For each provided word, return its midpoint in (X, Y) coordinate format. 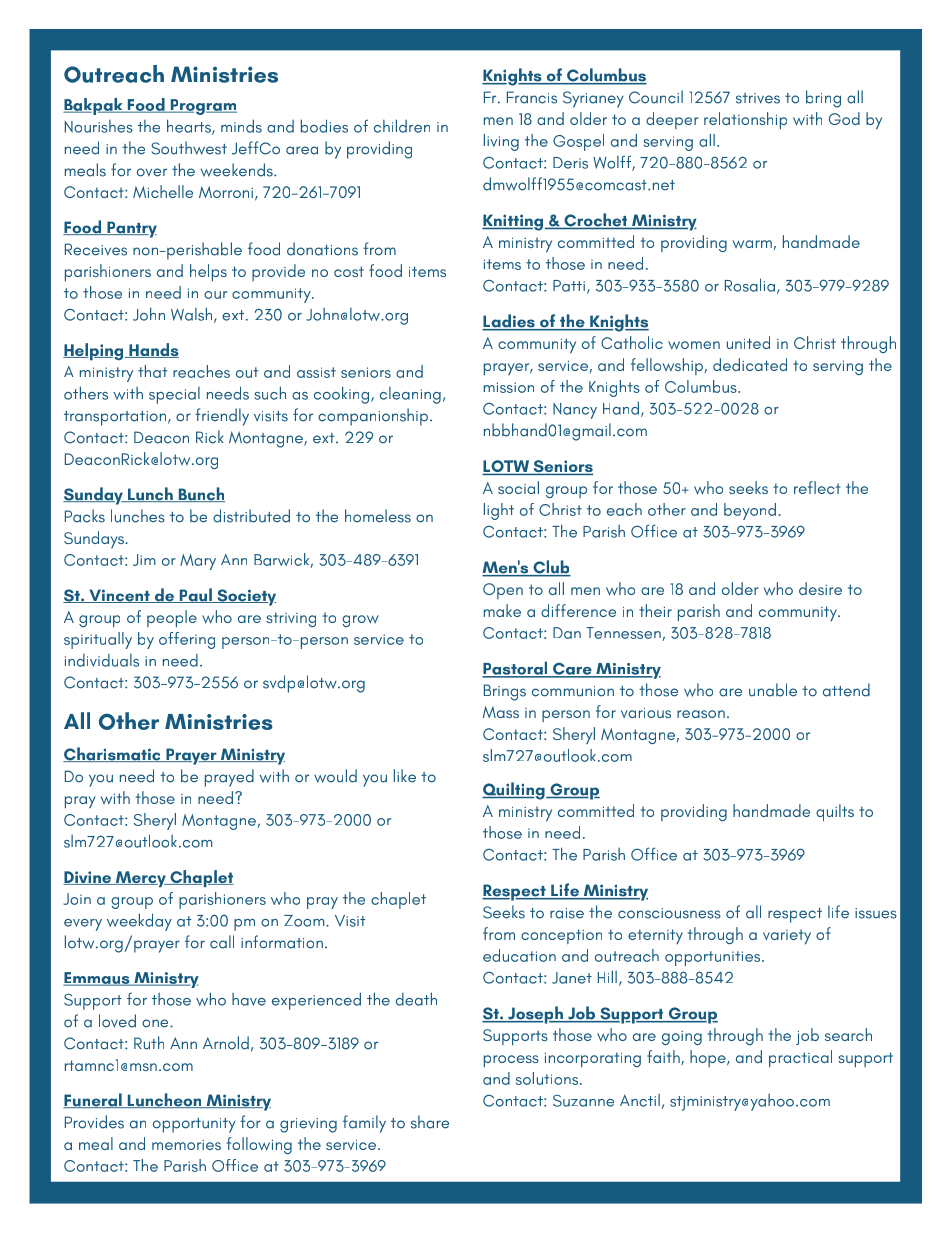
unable (773, 690)
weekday (139, 922)
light (499, 511)
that (152, 371)
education (519, 955)
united (748, 342)
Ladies (509, 322)
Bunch (200, 494)
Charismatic (113, 754)
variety (787, 936)
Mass (501, 712)
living (501, 142)
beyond (750, 511)
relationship (745, 120)
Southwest (189, 148)
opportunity (194, 1125)
